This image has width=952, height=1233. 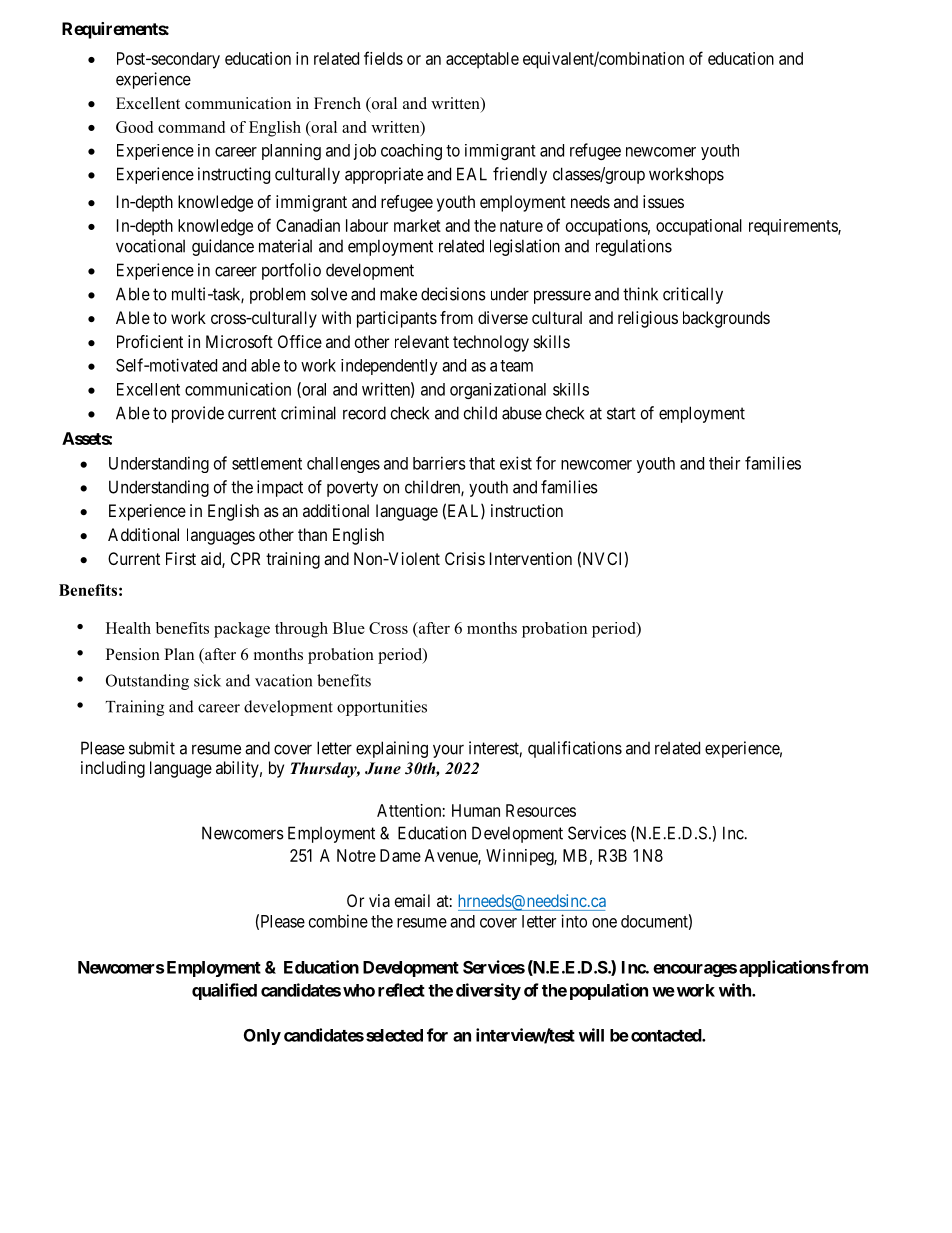 What do you see at coordinates (383, 58) in the image?
I see `fields` at bounding box center [383, 58].
